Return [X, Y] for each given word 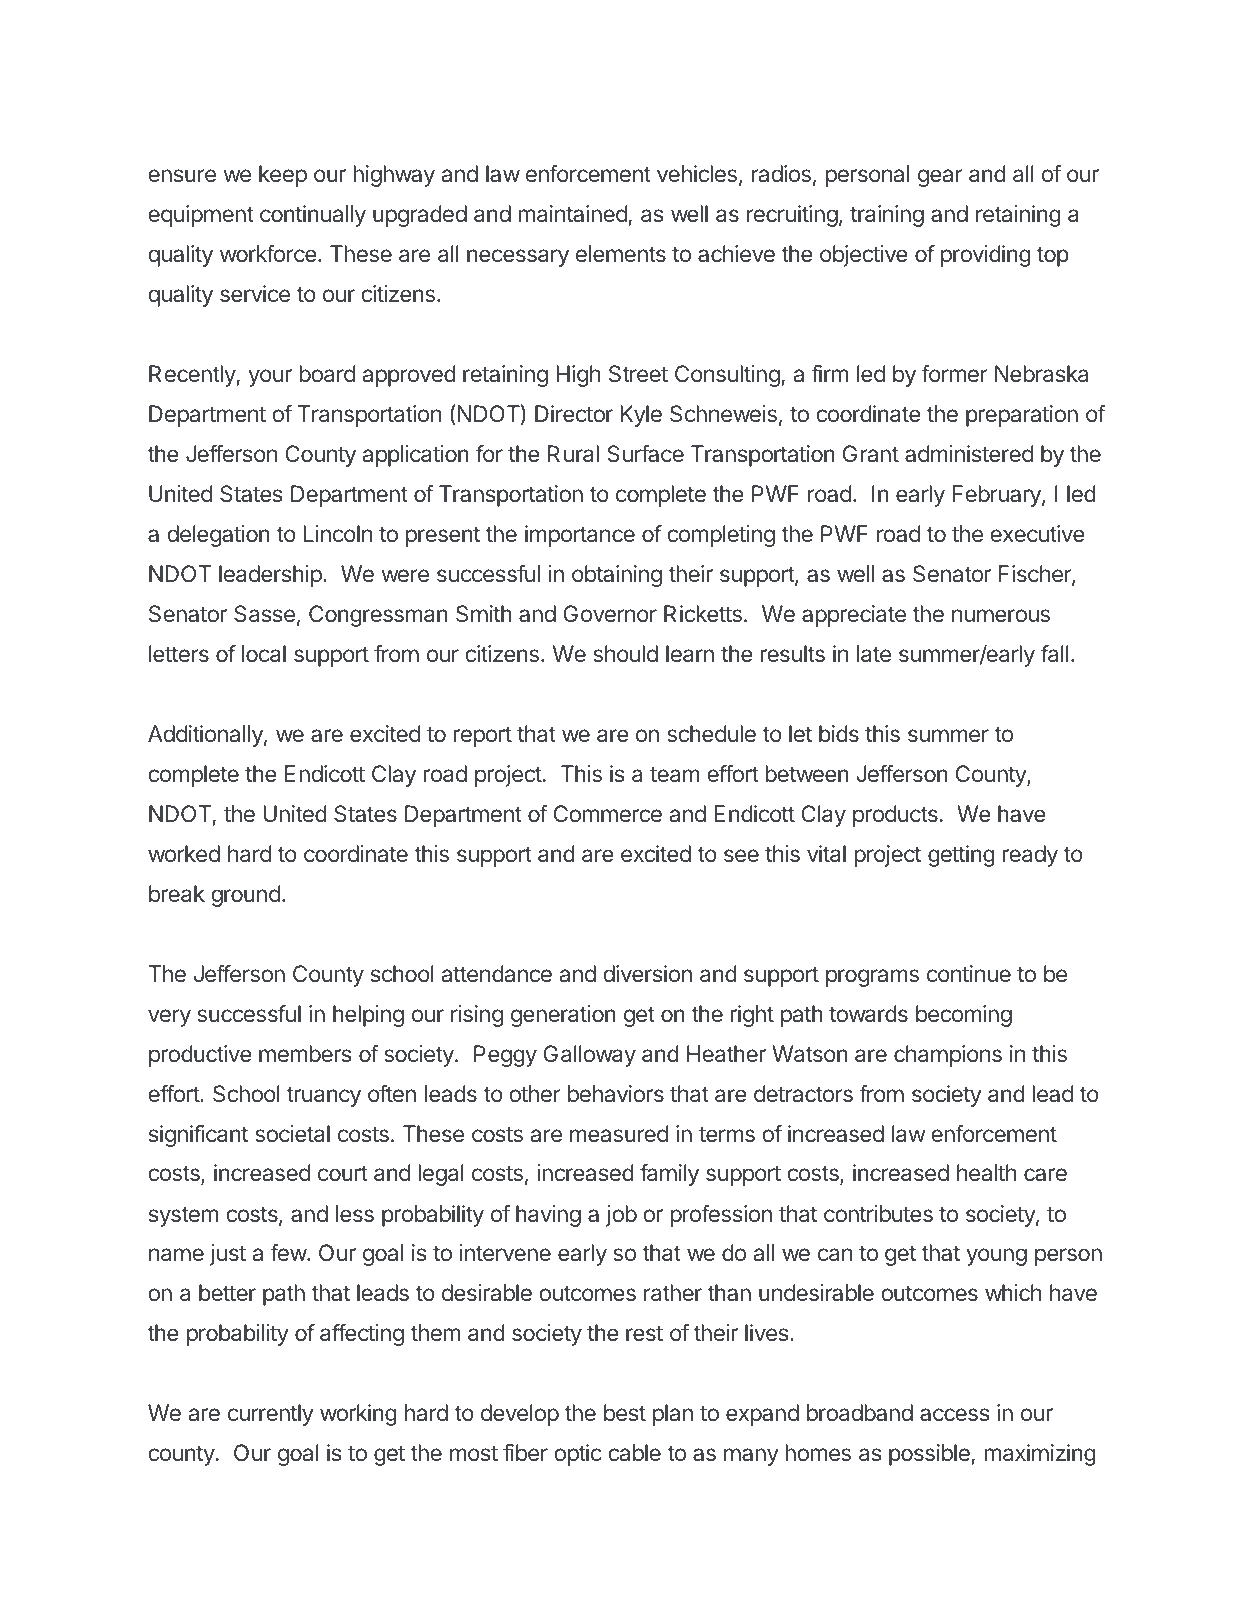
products [895, 816]
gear [940, 178]
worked [184, 853]
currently [271, 1415]
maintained [573, 215]
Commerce [608, 813]
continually [313, 216]
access [955, 1415]
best [625, 1412]
